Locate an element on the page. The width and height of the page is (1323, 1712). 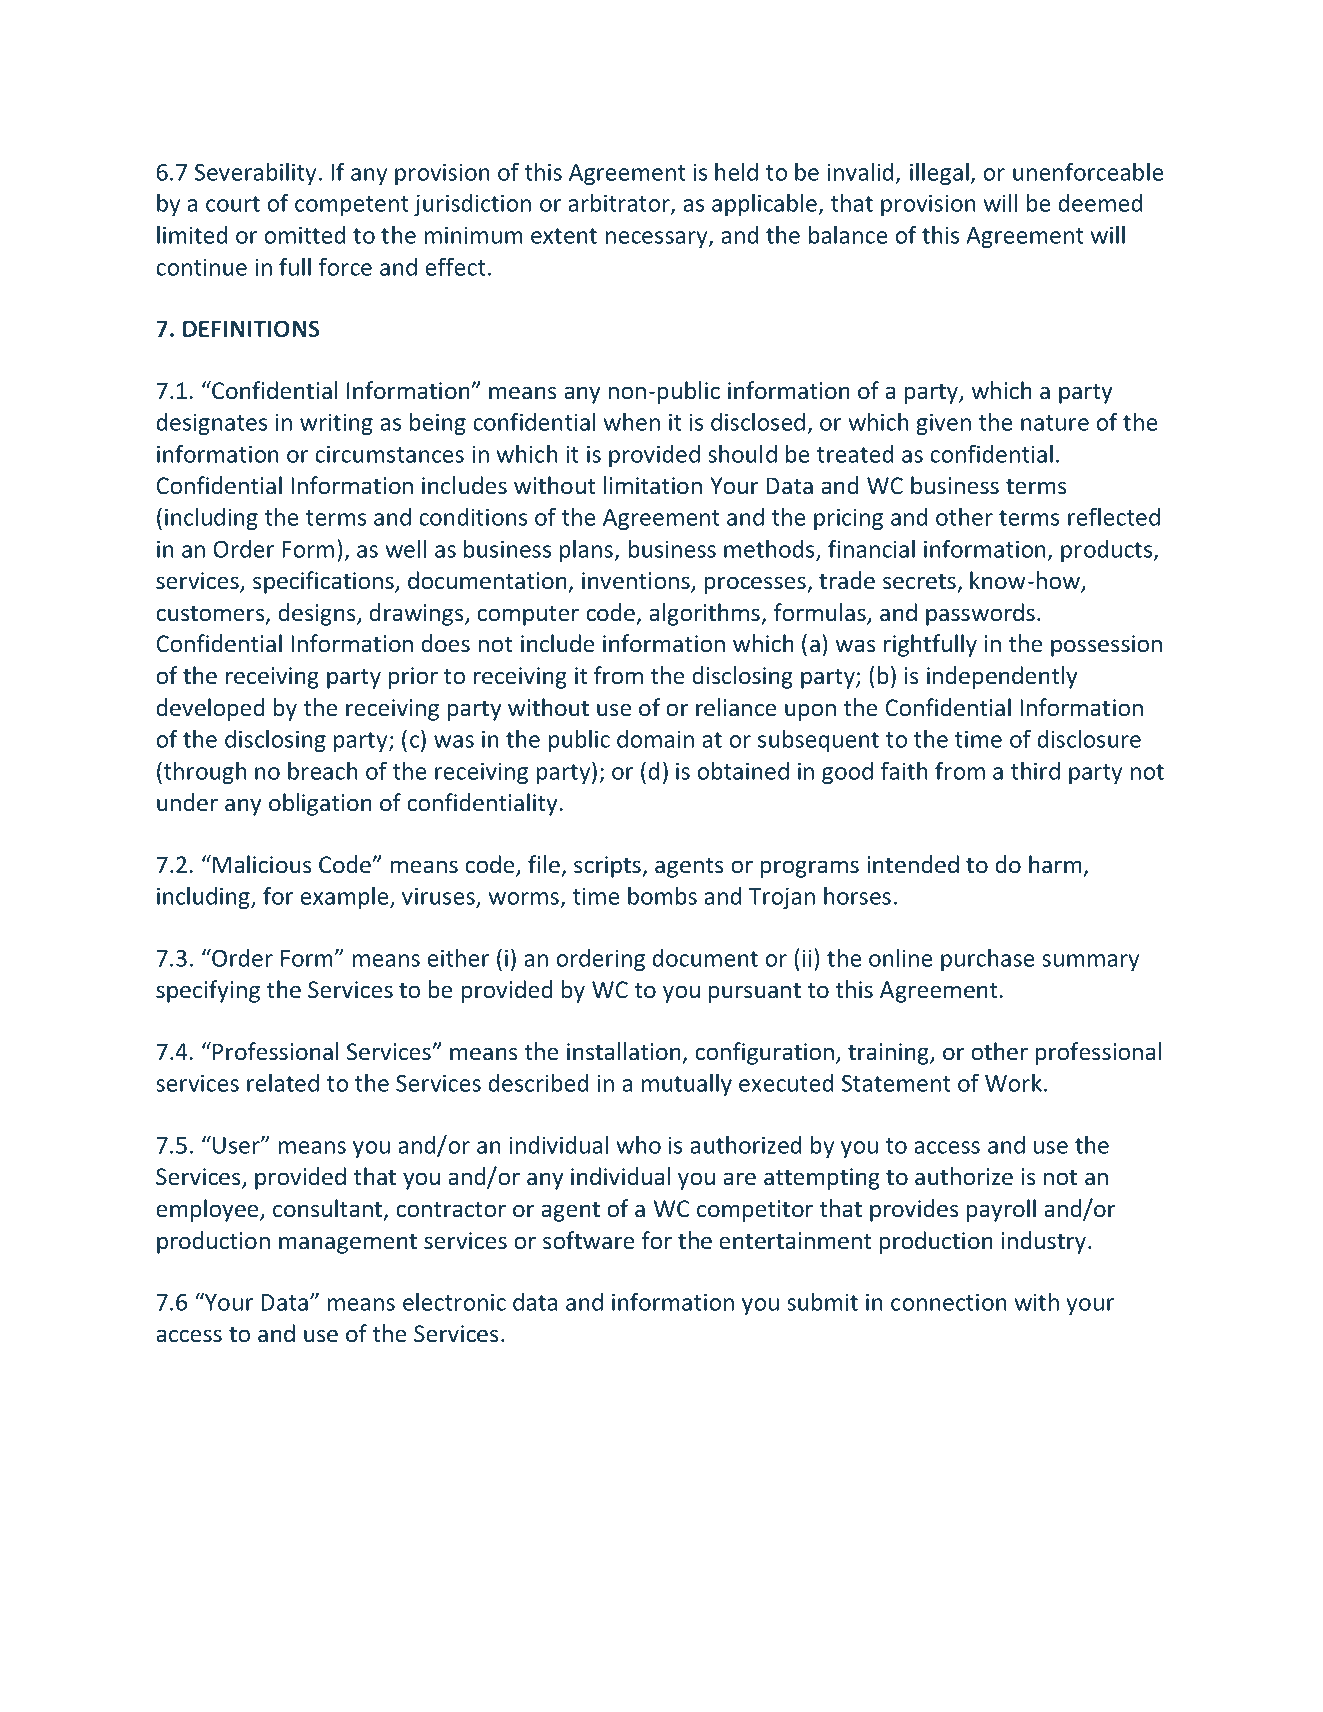
arbitrator is located at coordinates (620, 204).
